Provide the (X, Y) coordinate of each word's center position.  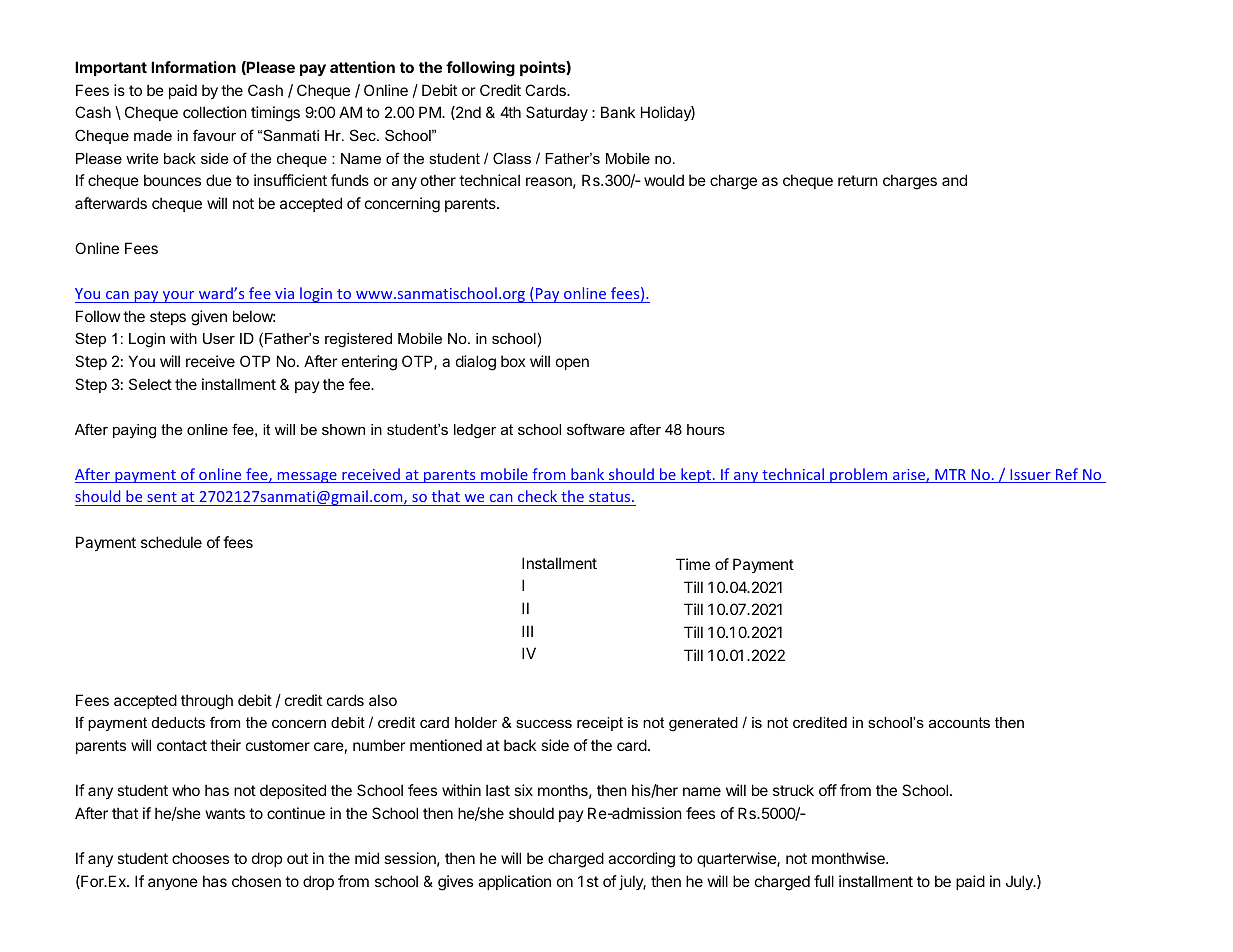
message (307, 477)
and (954, 180)
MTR (950, 476)
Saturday (557, 113)
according (641, 860)
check (538, 498)
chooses (200, 858)
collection (215, 112)
